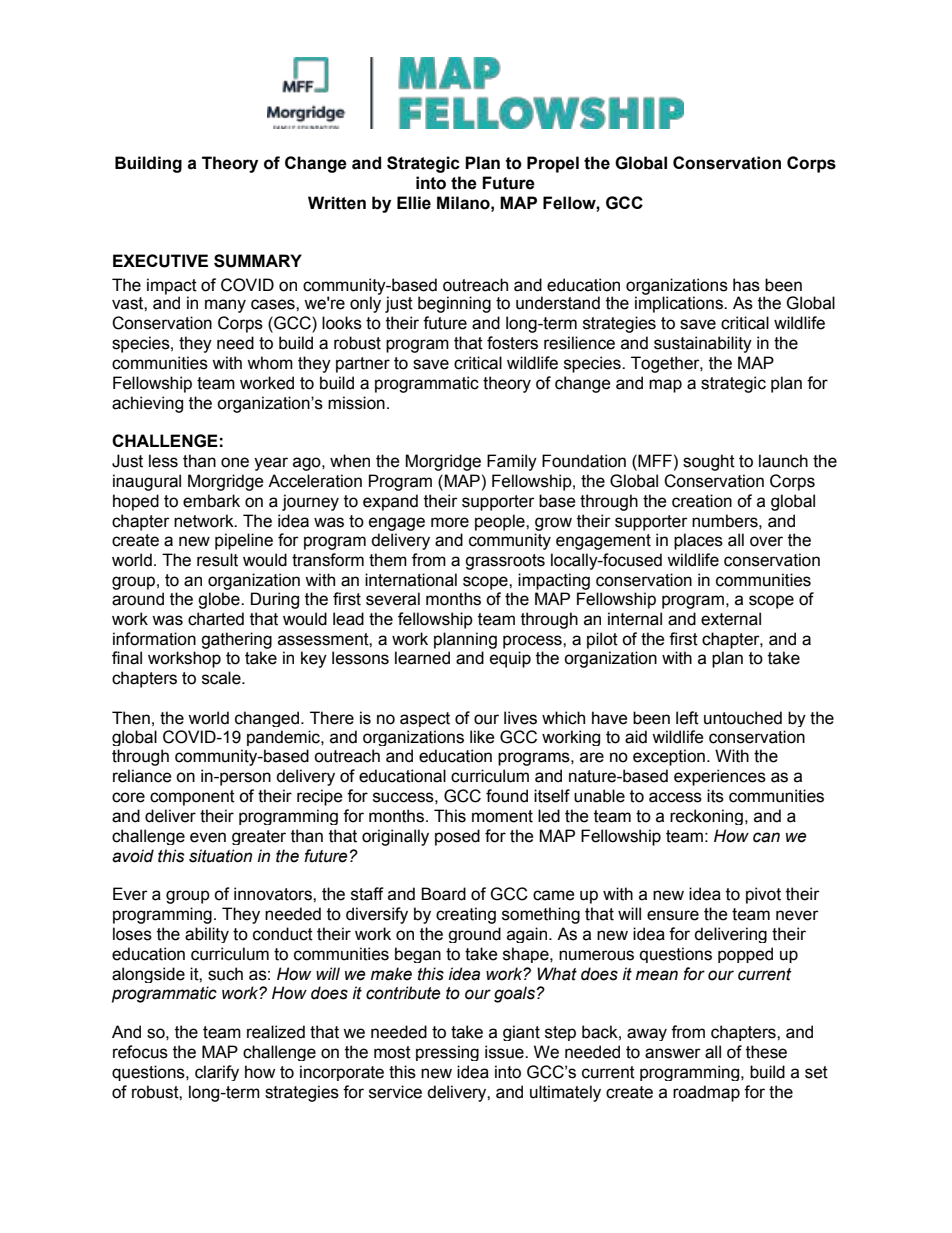  What do you see at coordinates (447, 1053) in the screenshot?
I see `pressing` at bounding box center [447, 1053].
